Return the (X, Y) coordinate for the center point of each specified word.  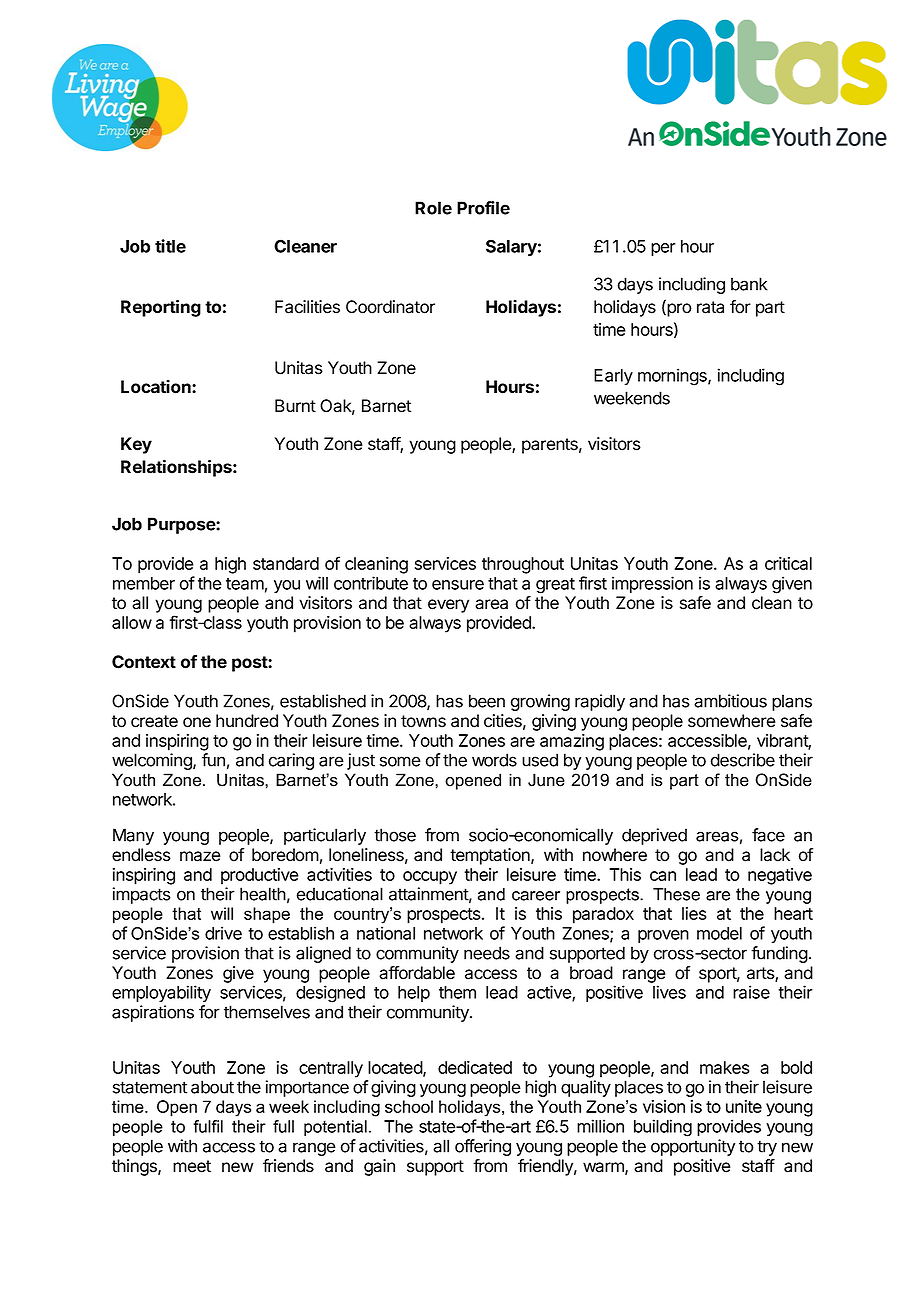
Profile (483, 208)
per (663, 249)
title (170, 246)
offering (483, 1147)
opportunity (693, 1147)
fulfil (208, 1126)
